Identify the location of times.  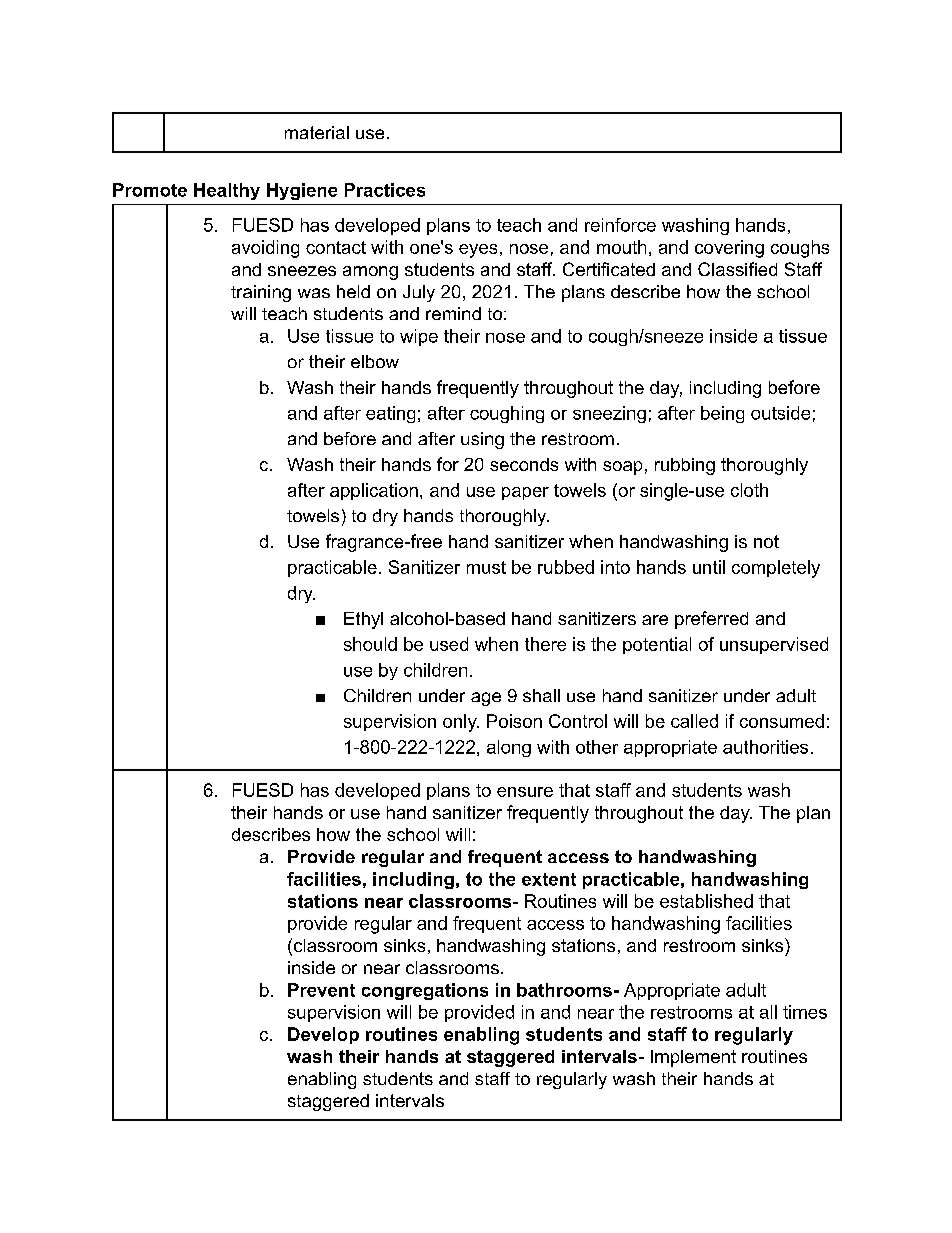
(805, 1012).
